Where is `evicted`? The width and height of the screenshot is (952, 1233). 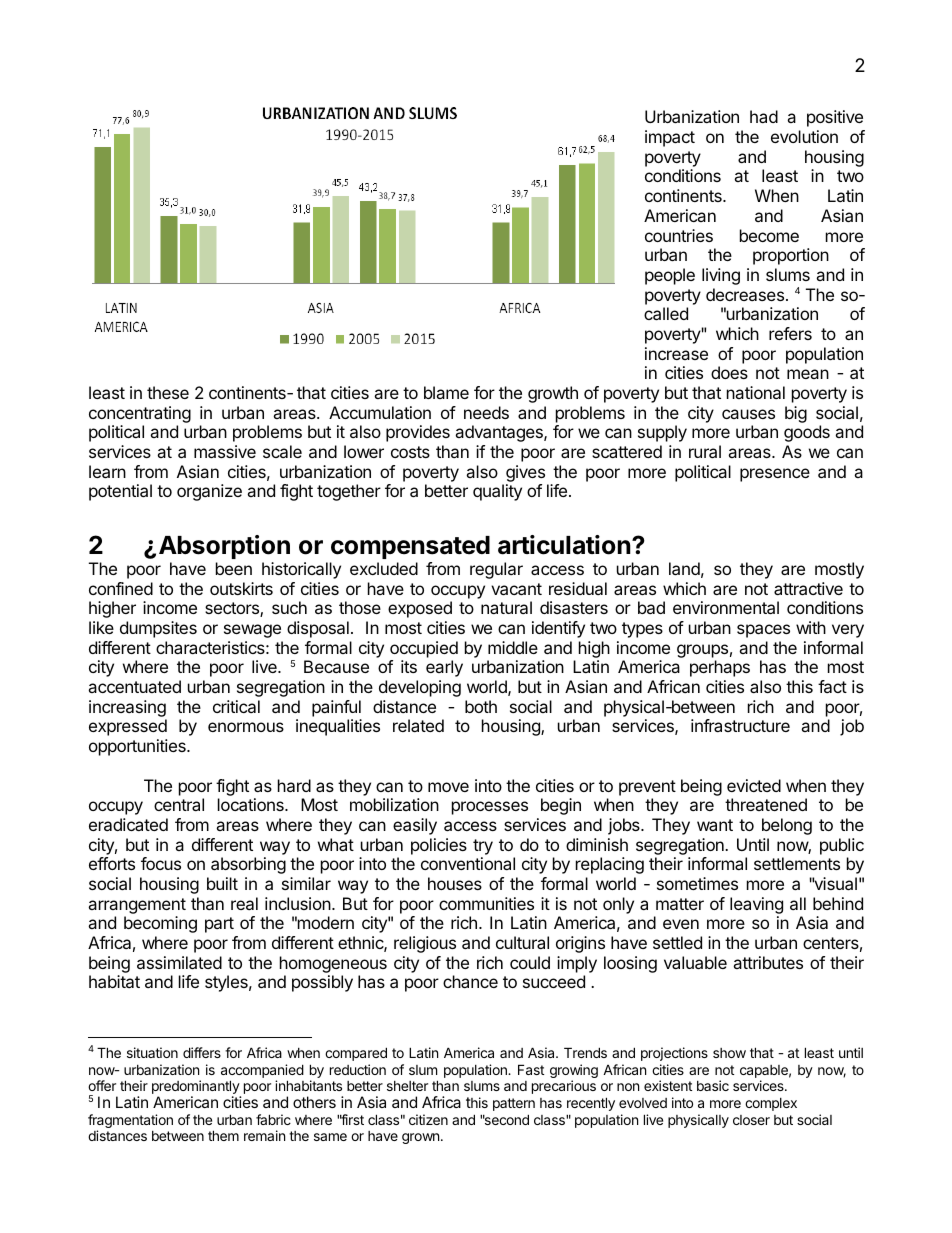 evicted is located at coordinates (754, 785).
